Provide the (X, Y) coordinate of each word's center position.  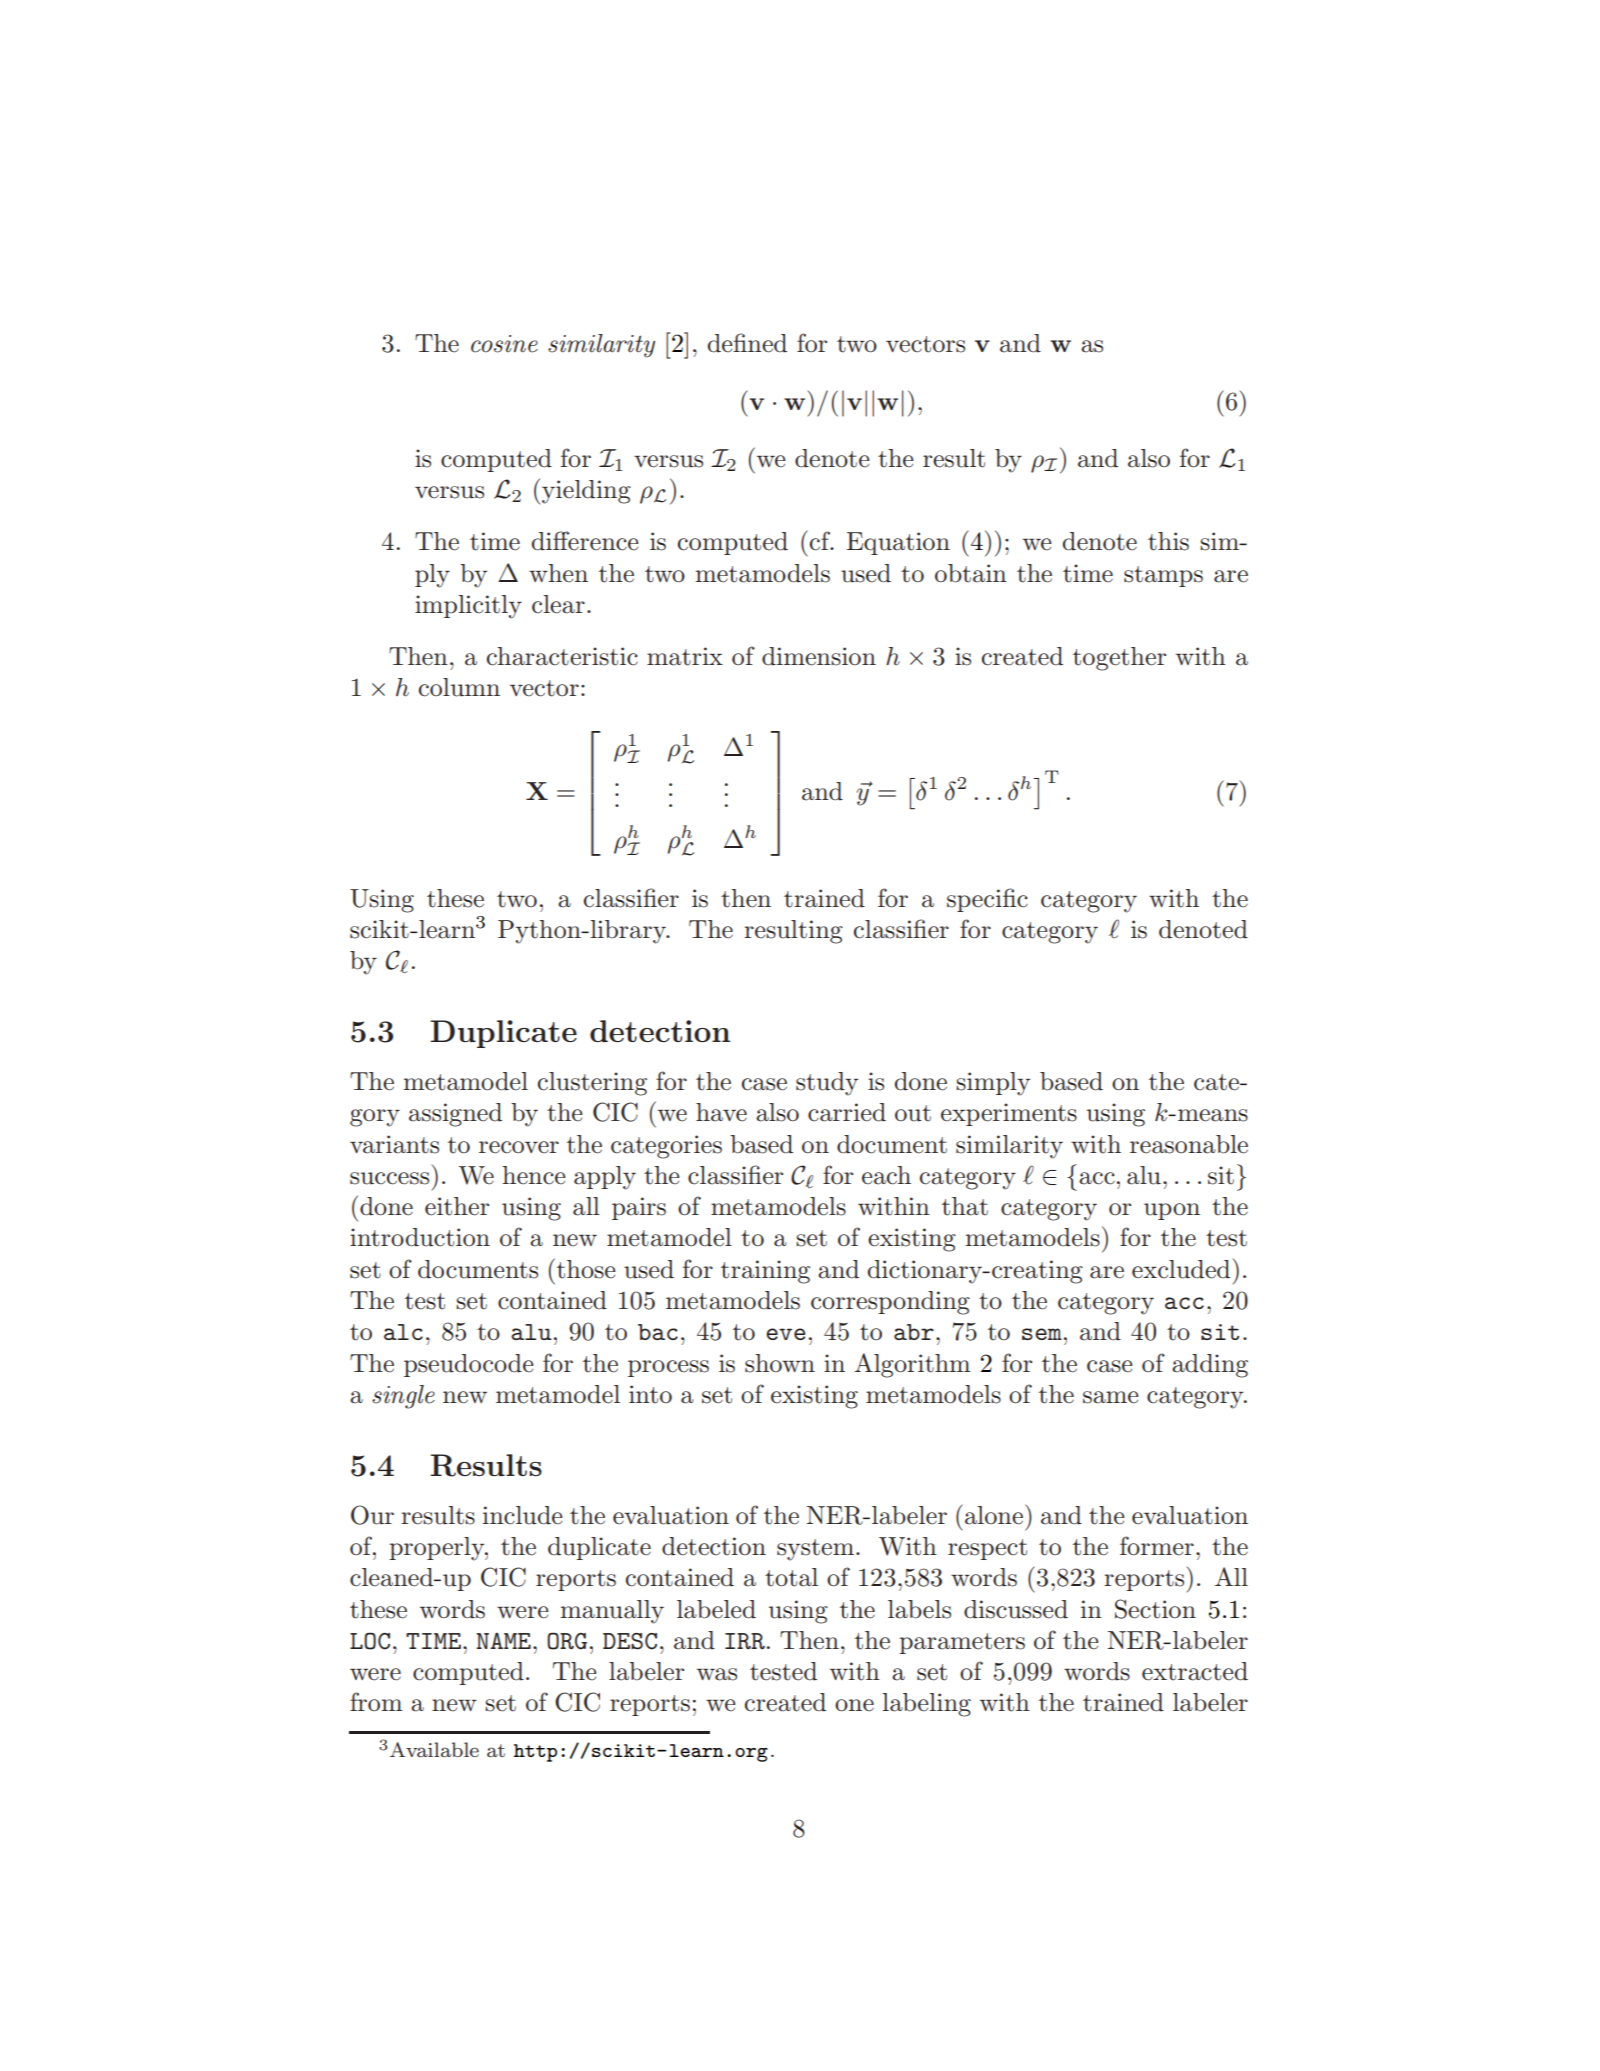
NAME (503, 1640)
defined (747, 343)
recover (519, 1147)
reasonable (1189, 1144)
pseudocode (468, 1365)
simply (993, 1084)
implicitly (468, 607)
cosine (504, 344)
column (459, 687)
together (1119, 659)
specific (987, 900)
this (1168, 541)
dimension (819, 656)
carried (847, 1112)
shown (780, 1363)
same (1110, 1397)
